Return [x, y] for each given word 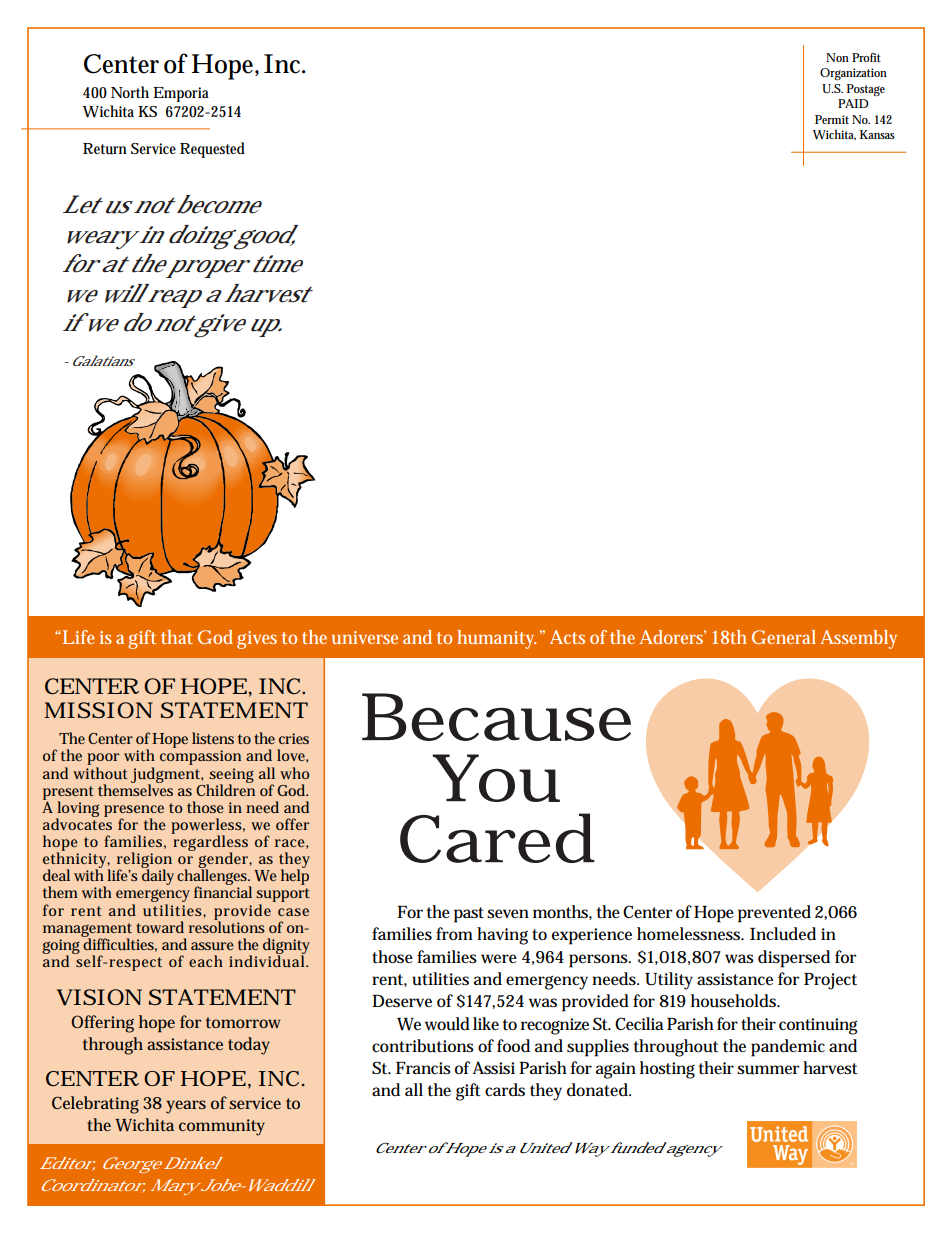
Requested [212, 150]
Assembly [858, 639]
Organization [853, 74]
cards [505, 1090]
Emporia [181, 94]
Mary [174, 1187]
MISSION [98, 710]
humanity [496, 639]
